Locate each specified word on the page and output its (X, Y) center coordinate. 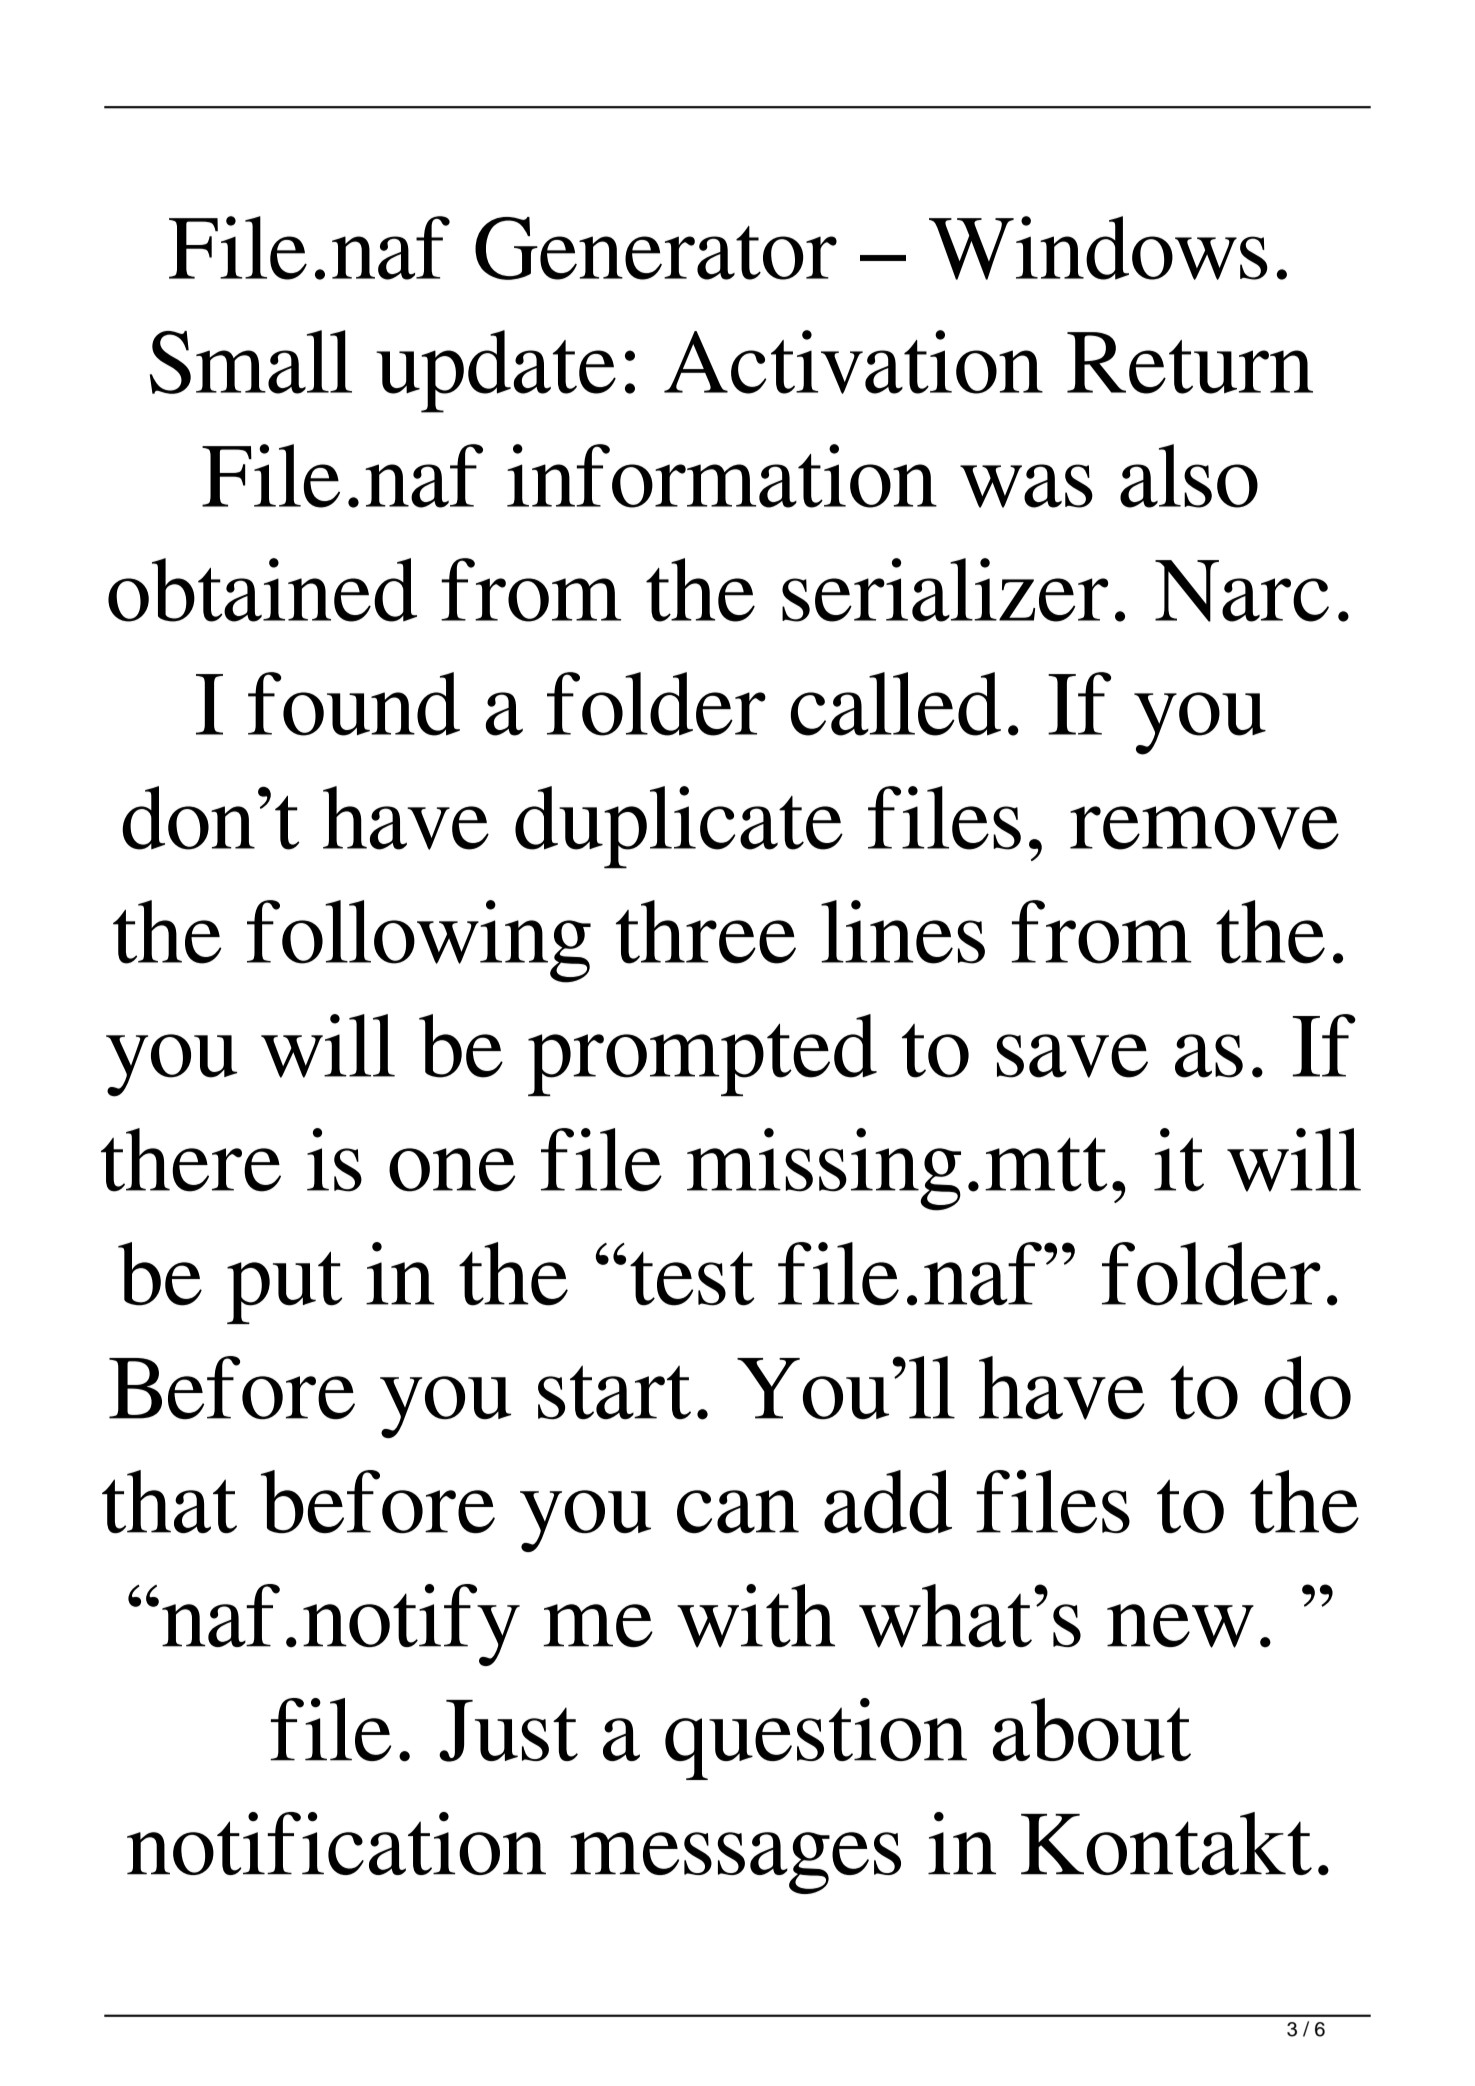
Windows (1098, 248)
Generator (656, 248)
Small (251, 362)
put (284, 1287)
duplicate (679, 827)
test (692, 1278)
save (1072, 1056)
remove (1204, 828)
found (354, 704)
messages (735, 1863)
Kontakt (1166, 1843)
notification (336, 1843)
